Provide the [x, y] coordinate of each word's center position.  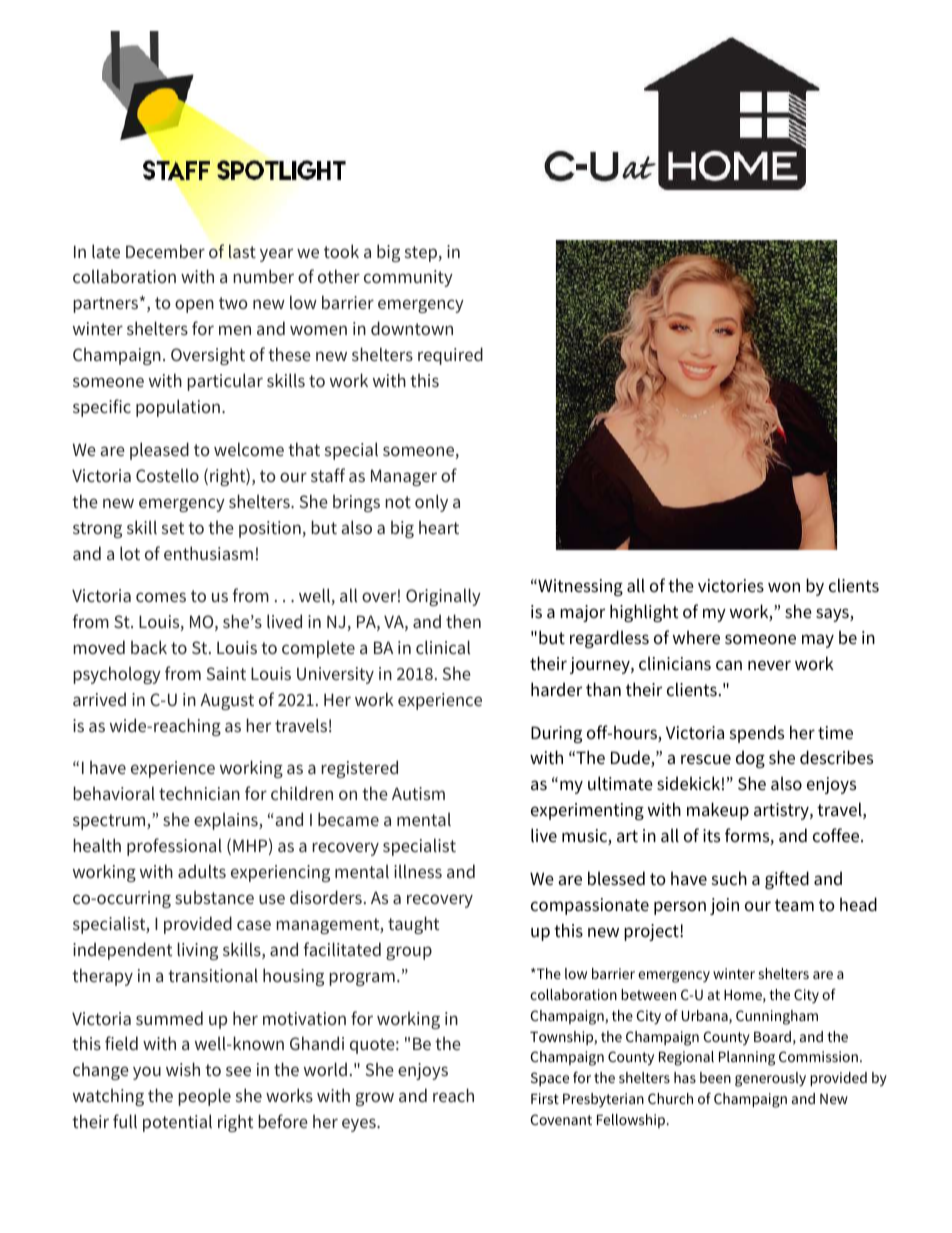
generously [770, 1079]
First [545, 1098]
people [204, 1097]
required [450, 356]
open [194, 306]
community [408, 278]
